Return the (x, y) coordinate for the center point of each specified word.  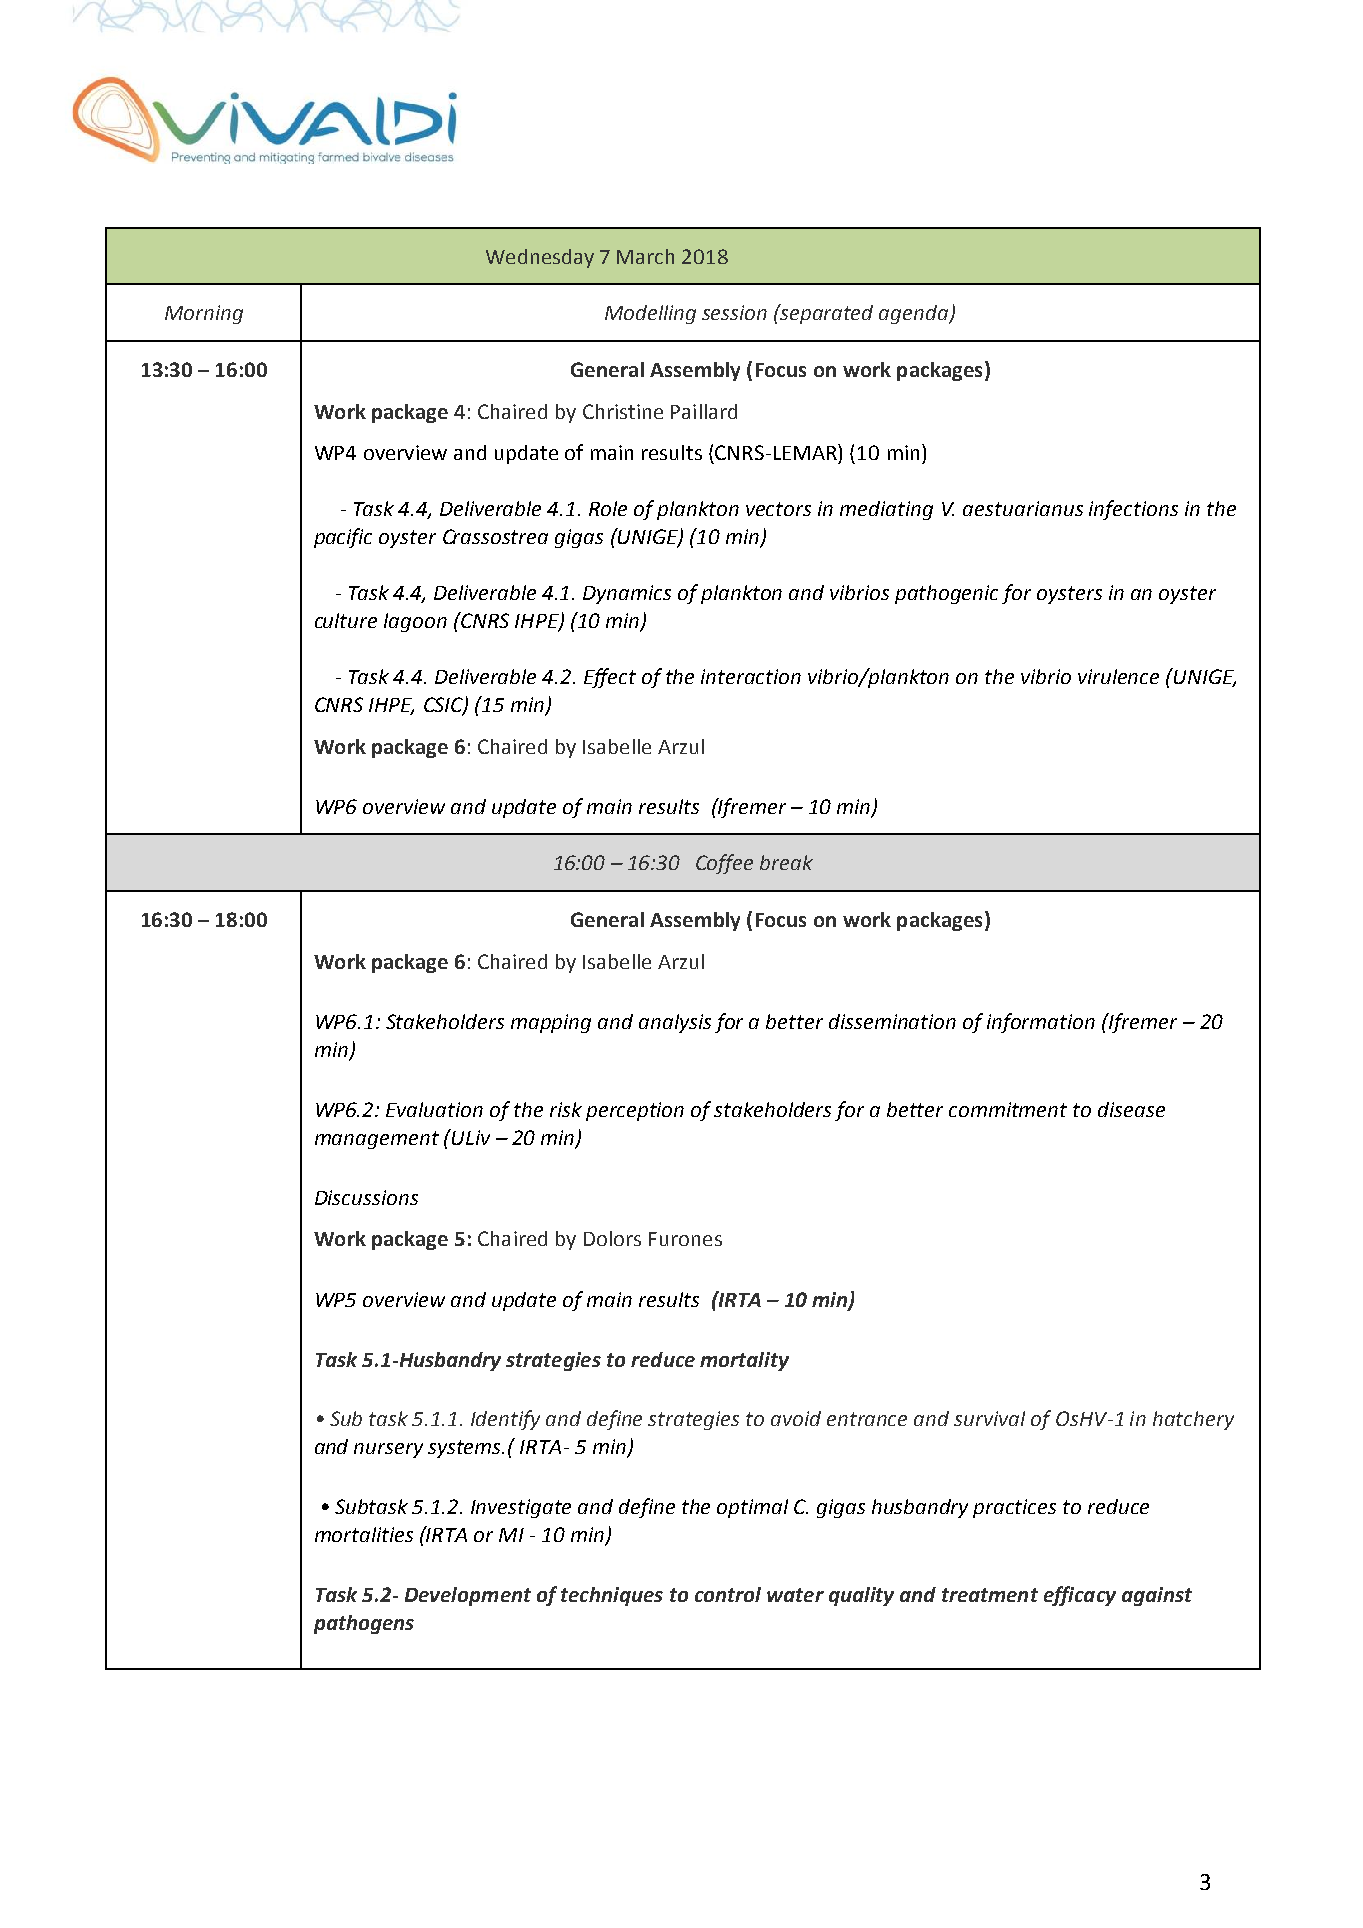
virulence (1118, 676)
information (1041, 1023)
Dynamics (627, 594)
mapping (551, 1023)
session (734, 312)
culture (346, 620)
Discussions (366, 1197)
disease (1131, 1109)
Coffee (724, 864)
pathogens (364, 1624)
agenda (915, 314)
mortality (744, 1361)
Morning (204, 314)
